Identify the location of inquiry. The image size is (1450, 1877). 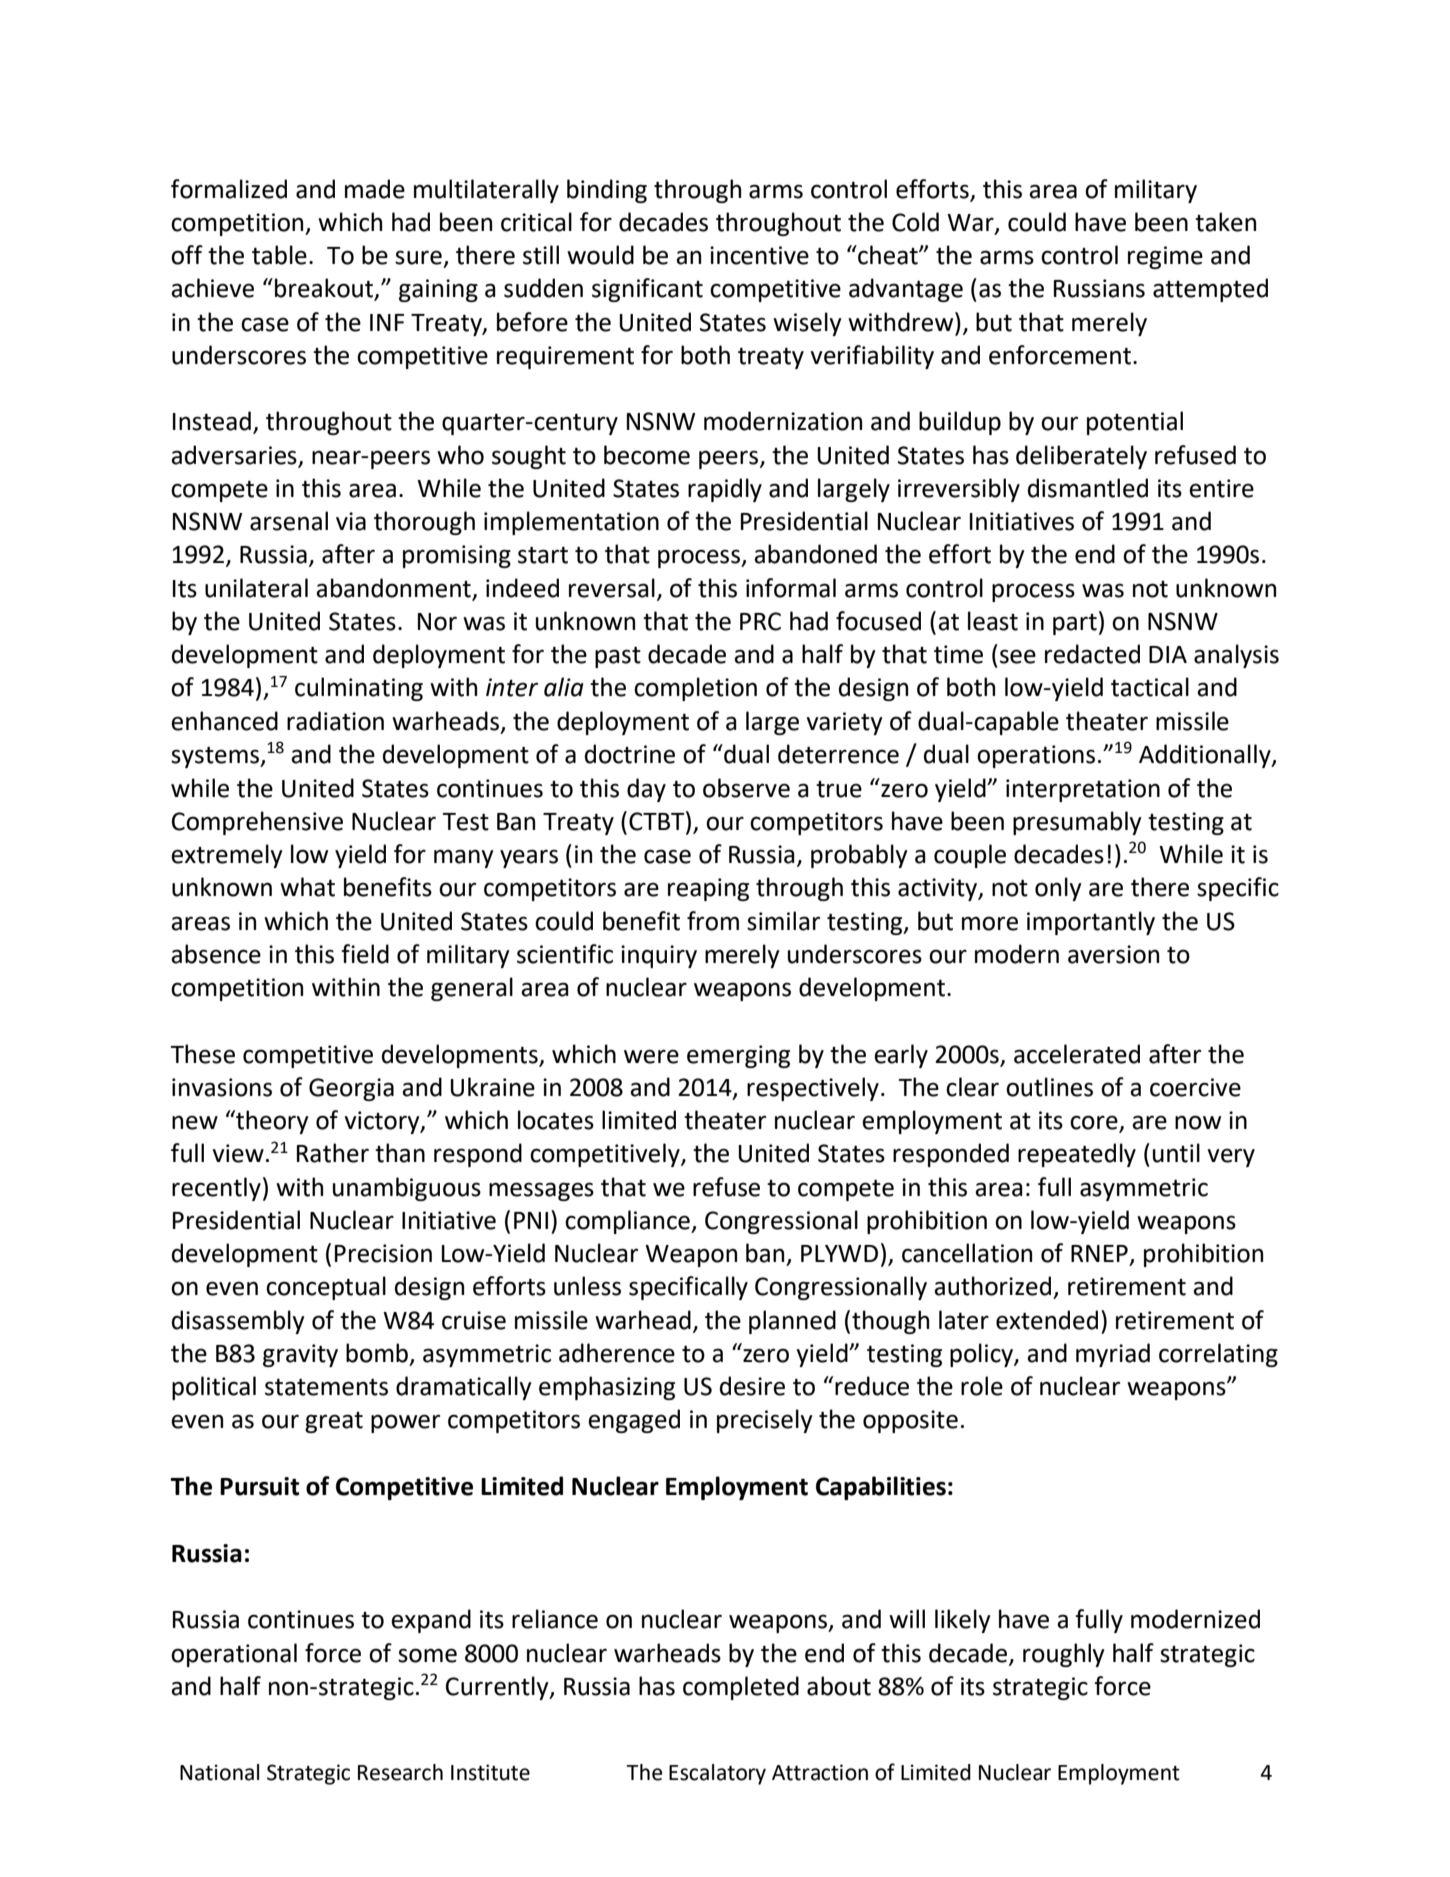
(659, 956).
